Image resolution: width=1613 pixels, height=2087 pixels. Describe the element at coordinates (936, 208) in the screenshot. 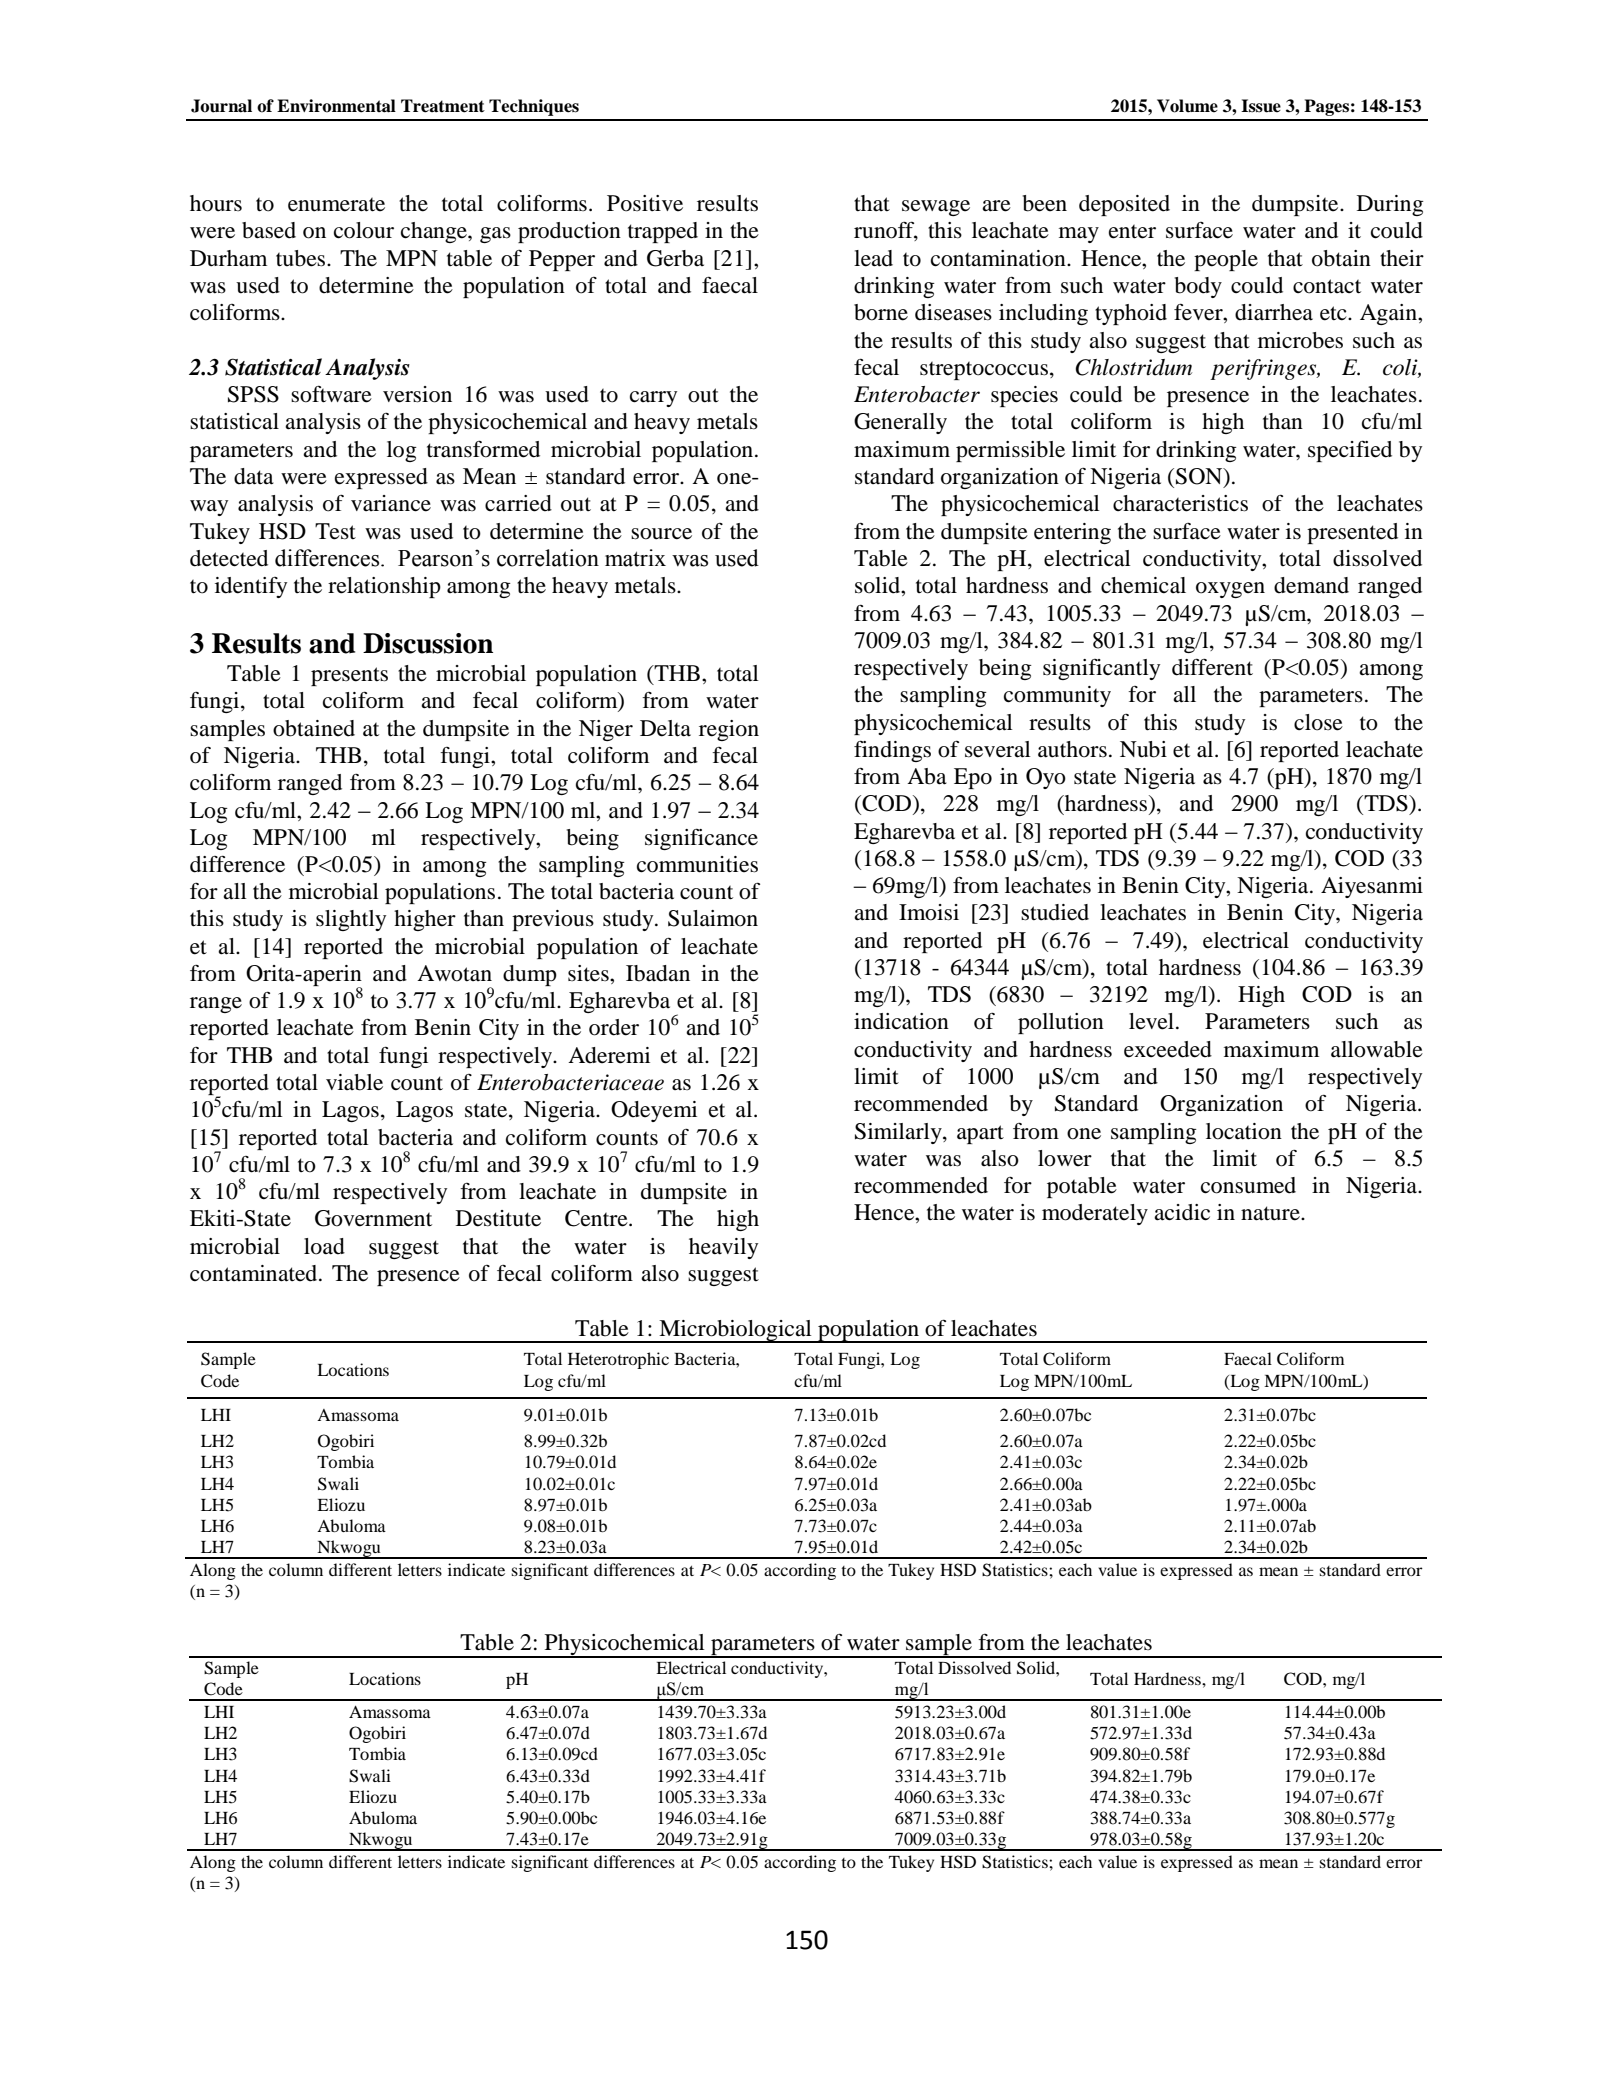

I see `sewage` at that location.
